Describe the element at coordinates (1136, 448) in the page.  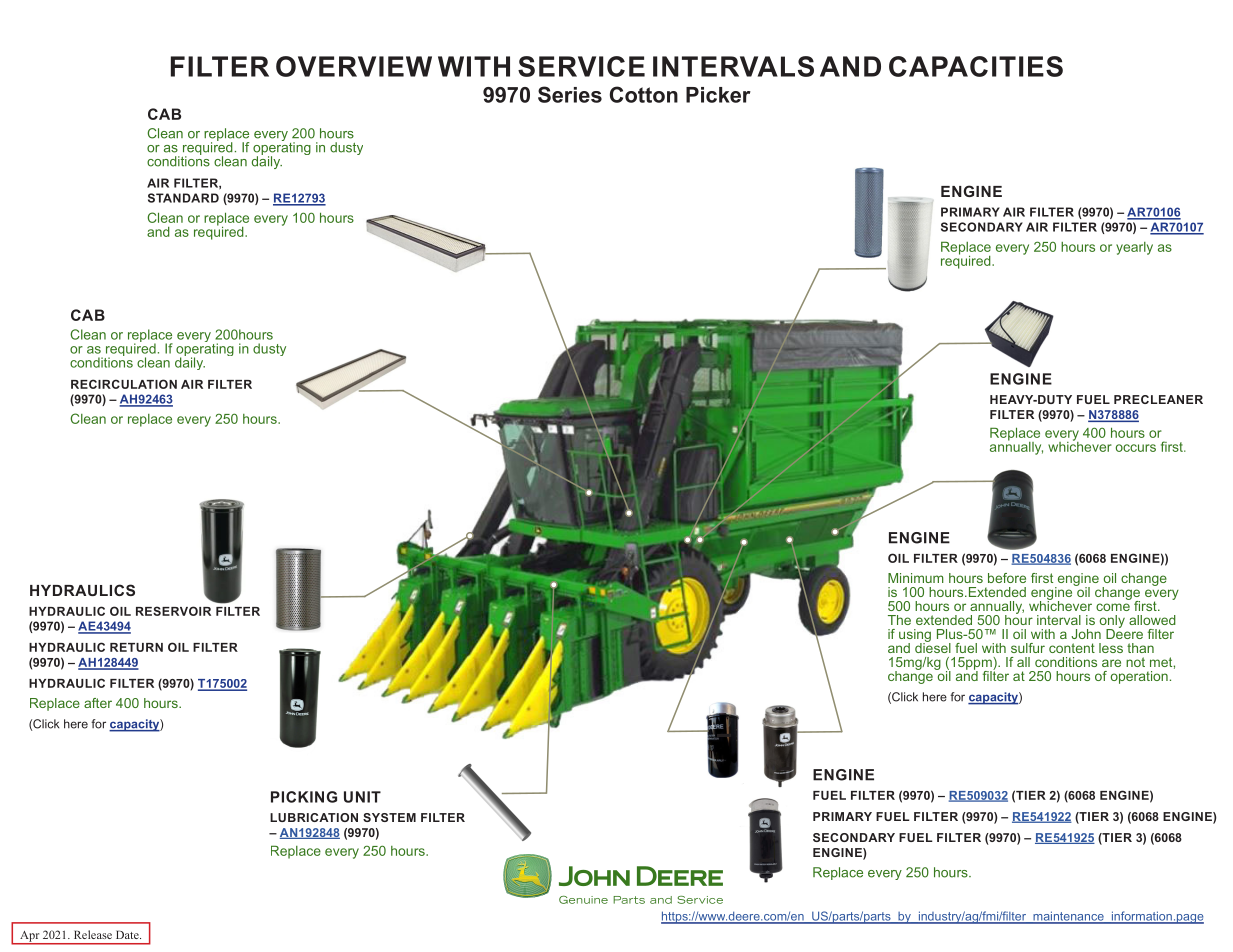
I see `occurs` at that location.
